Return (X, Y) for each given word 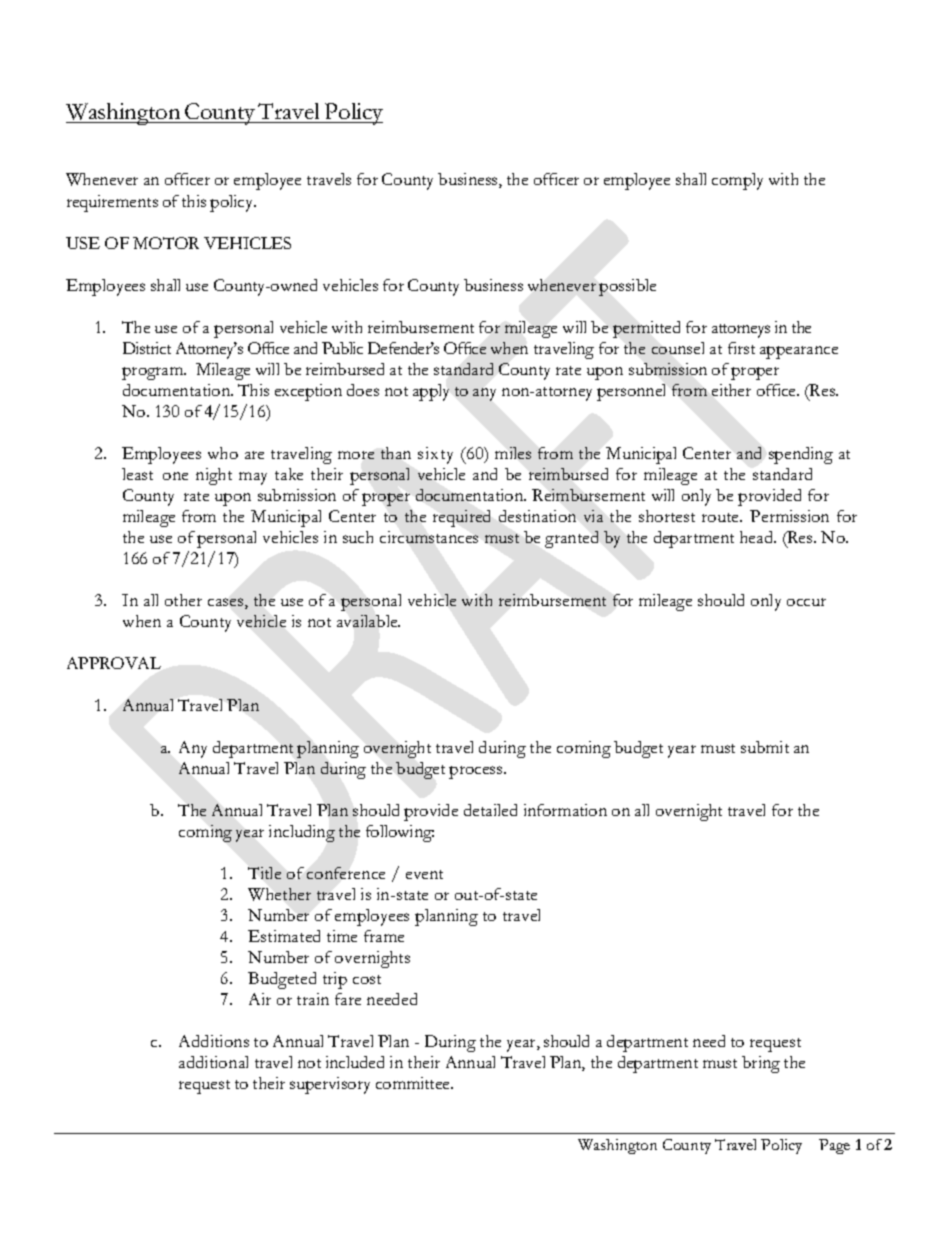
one (175, 476)
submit (765, 747)
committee (414, 1083)
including (302, 833)
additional (213, 1062)
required (461, 518)
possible (627, 287)
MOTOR (166, 243)
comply (737, 181)
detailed (490, 810)
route (721, 517)
